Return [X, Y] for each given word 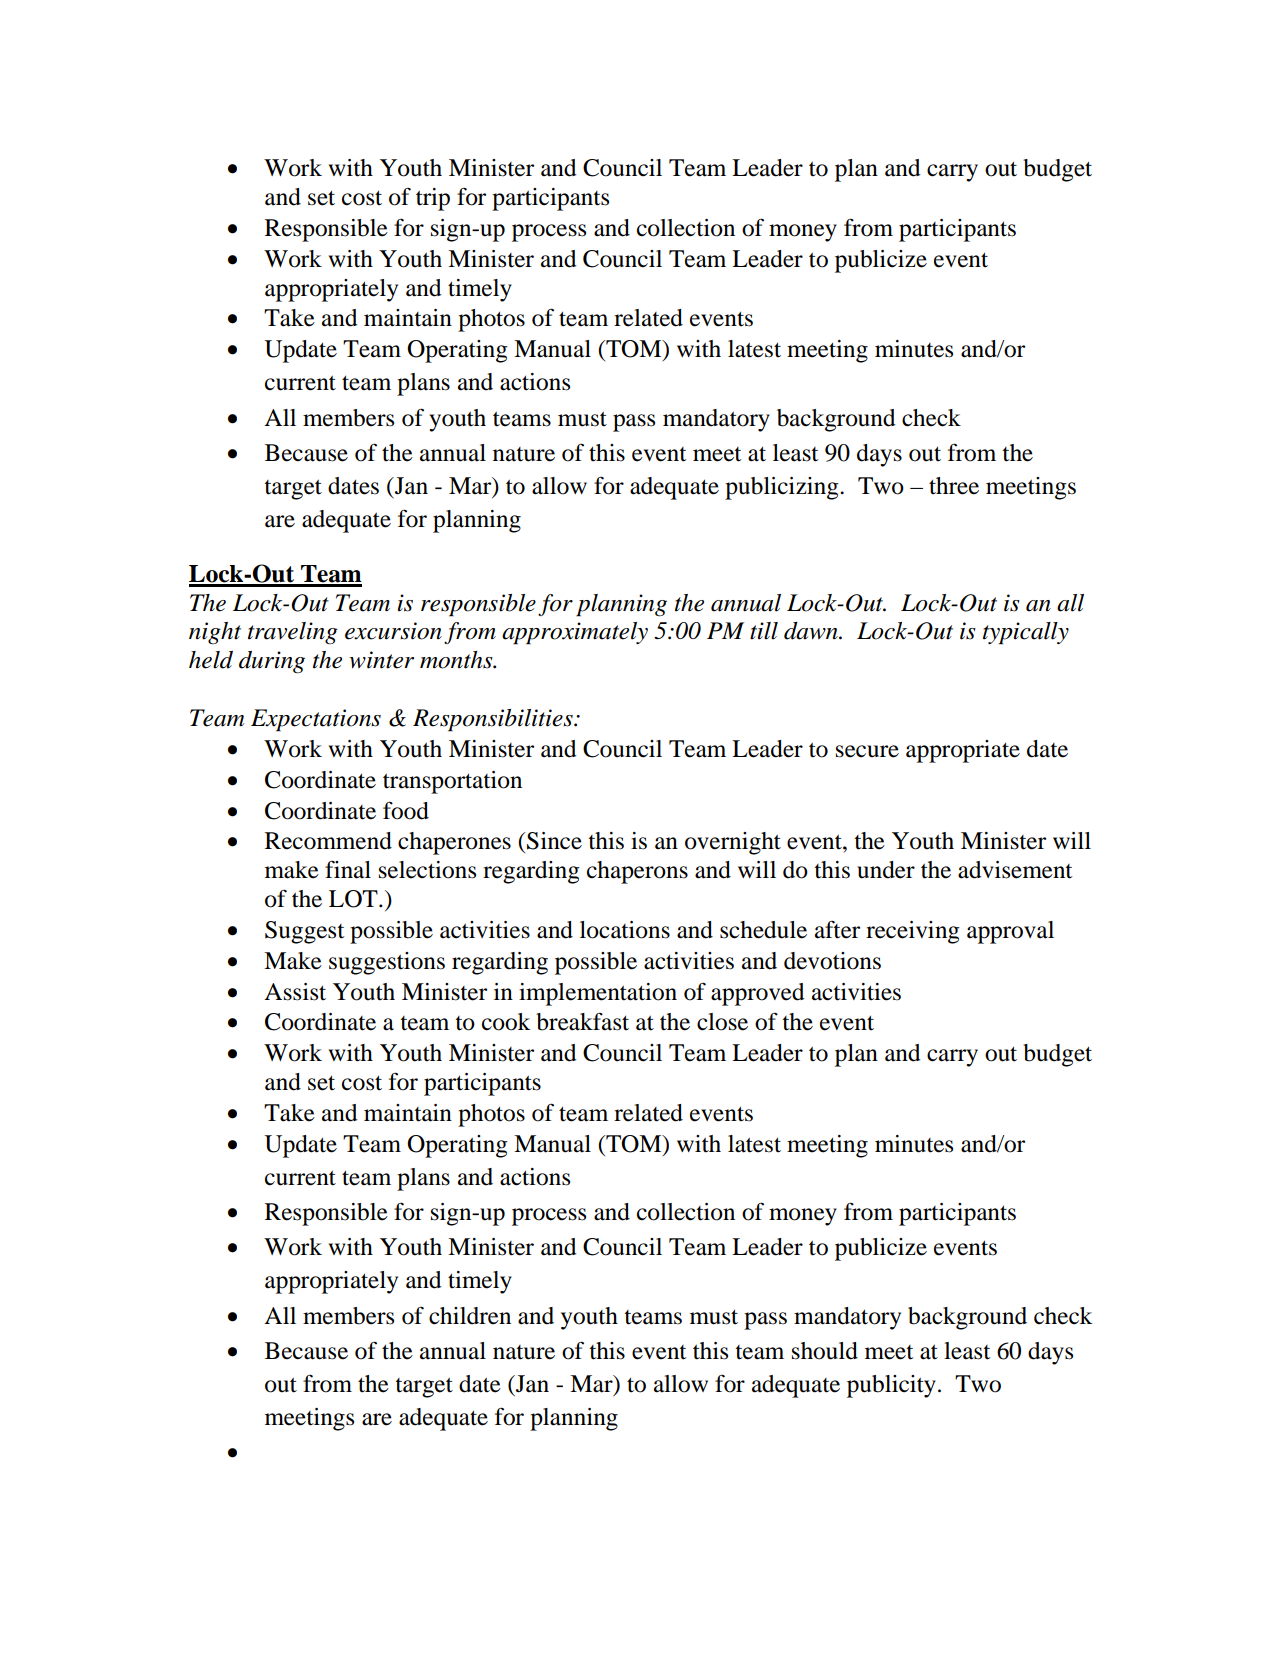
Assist [295, 992]
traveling [293, 633]
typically [1026, 633]
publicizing [783, 488]
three [954, 486]
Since [554, 841]
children [470, 1316]
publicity [891, 1386]
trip [433, 199]
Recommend [328, 841]
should [825, 1351]
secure [867, 751]
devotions [832, 961]
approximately [575, 633]
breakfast [582, 1021]
